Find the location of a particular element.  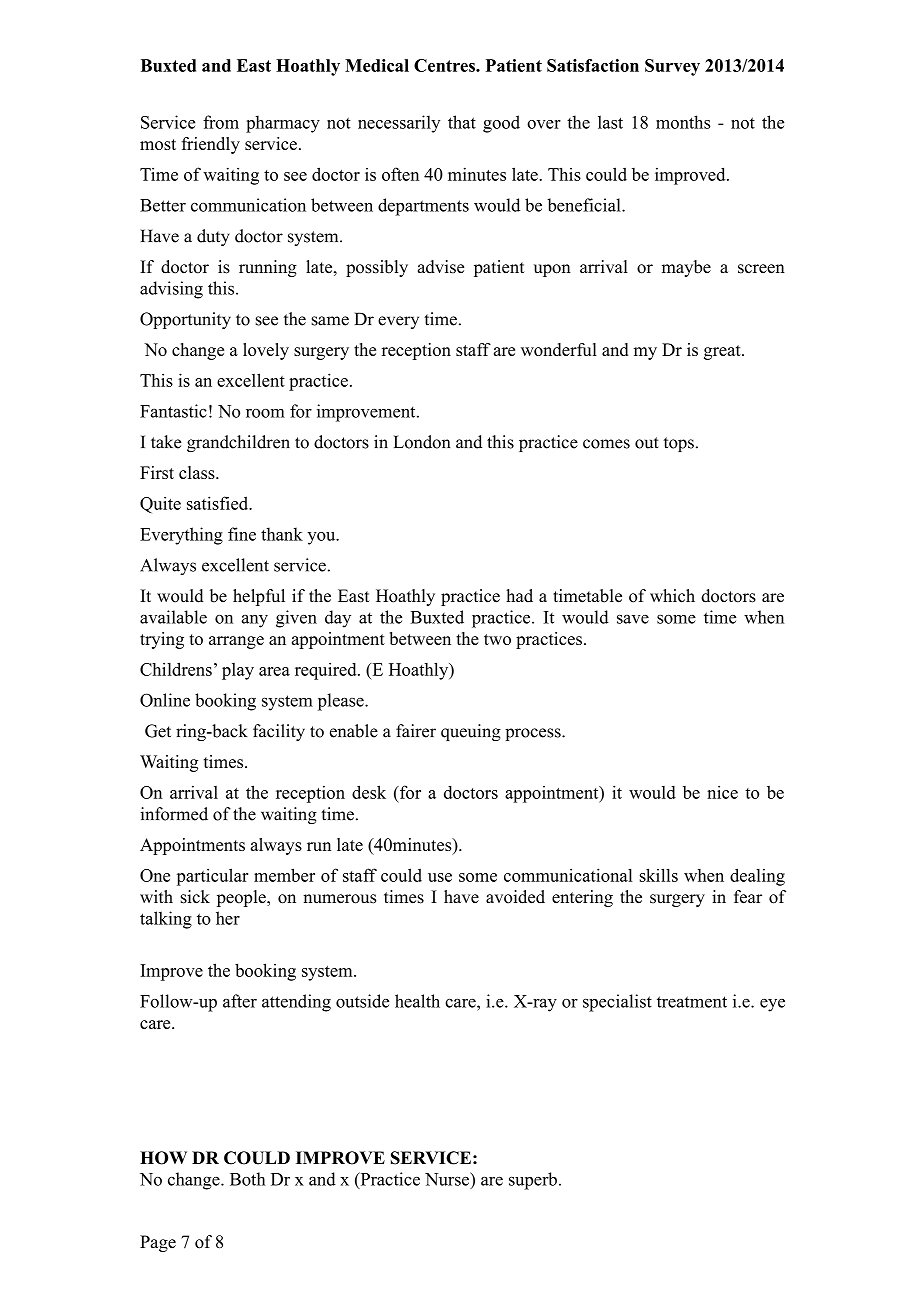

Both is located at coordinates (248, 1179).
